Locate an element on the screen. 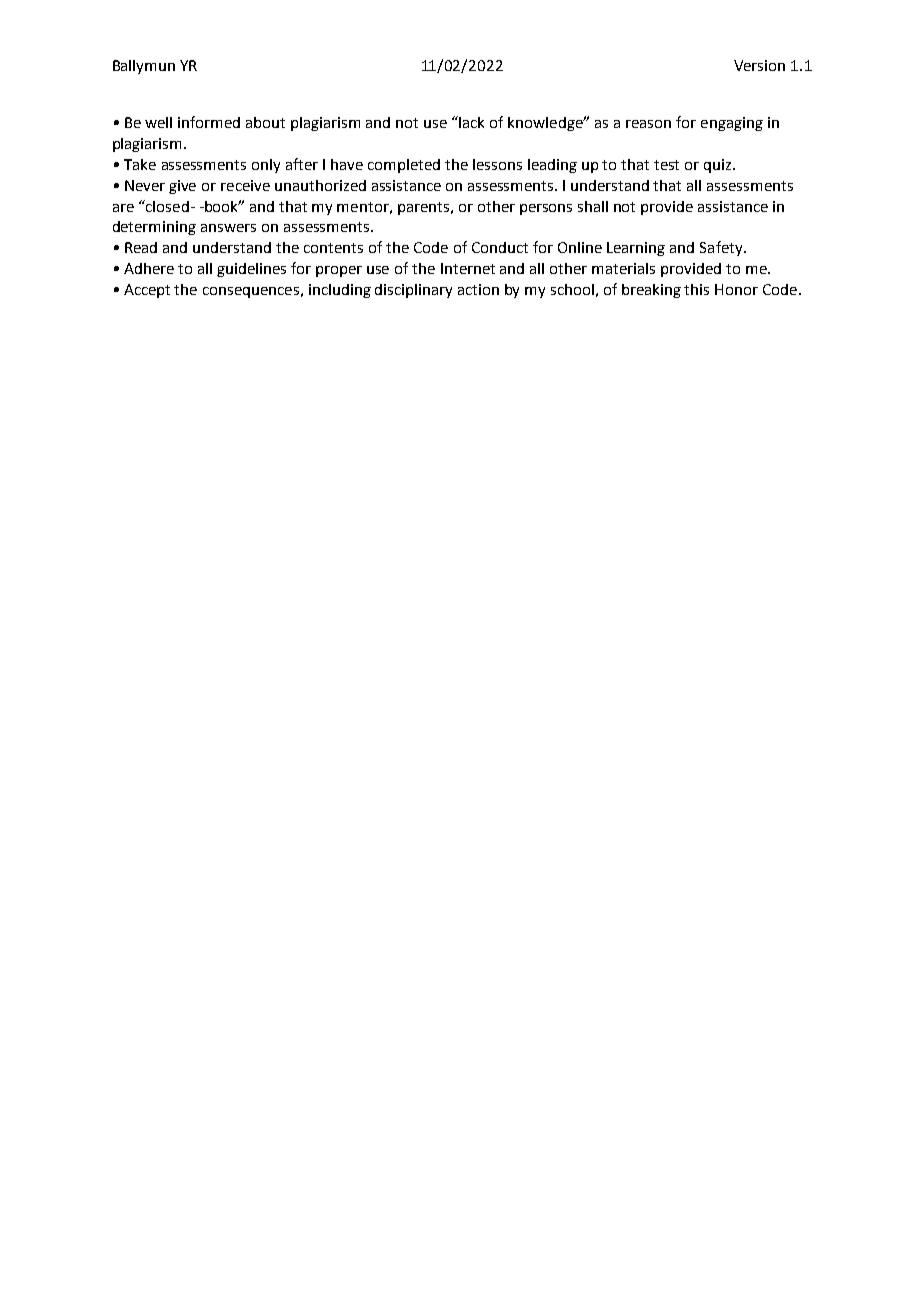  action is located at coordinates (478, 289).
